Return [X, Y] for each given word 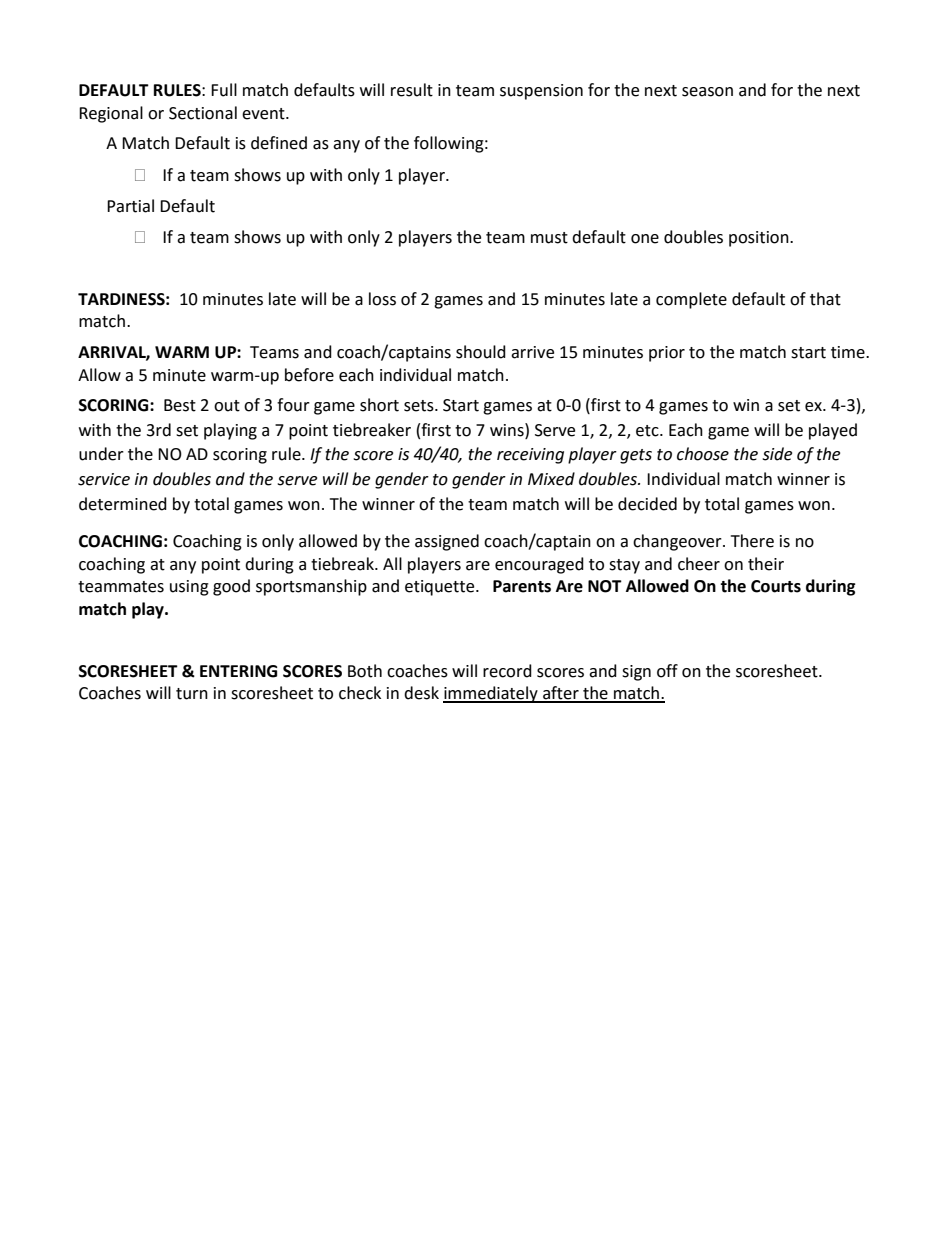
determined [123, 504]
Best [180, 405]
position [760, 239]
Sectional [203, 113]
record [507, 671]
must [549, 238]
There [752, 541]
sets [420, 406]
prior [667, 354]
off [667, 671]
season [707, 92]
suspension [541, 92]
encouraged [539, 565]
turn [192, 694]
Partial [130, 206]
